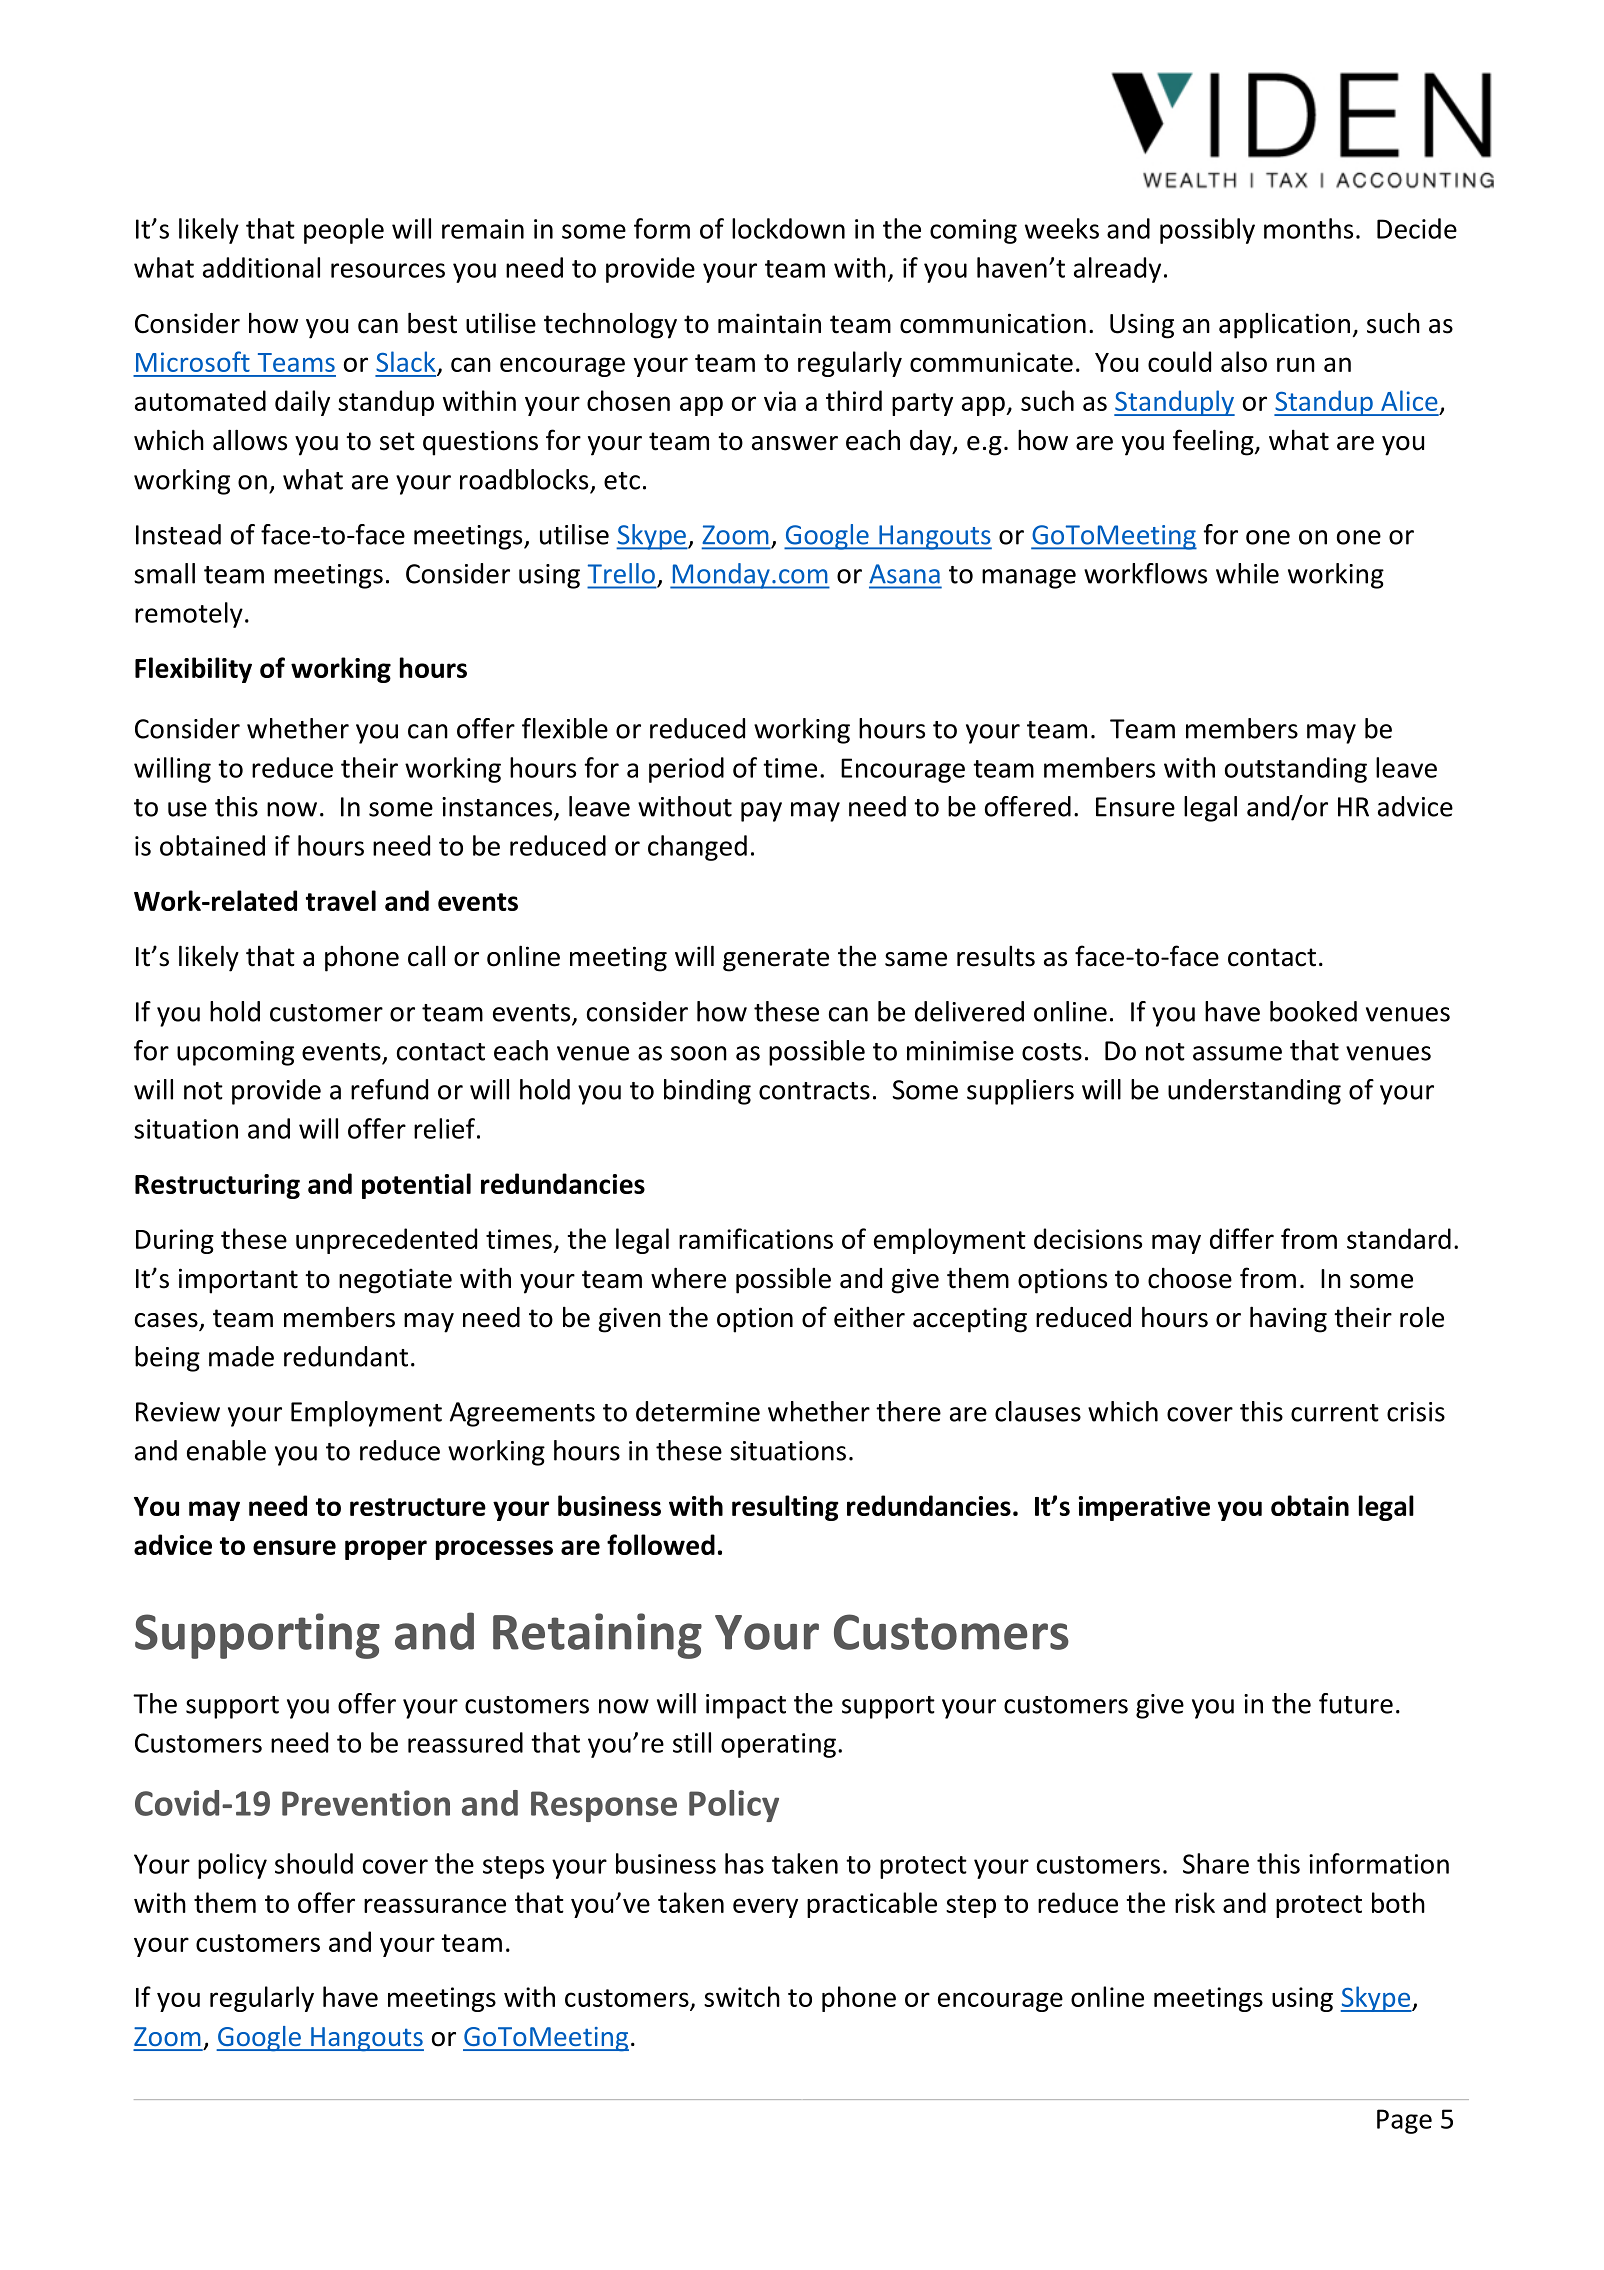  I want to click on reassurance, so click(435, 1905).
